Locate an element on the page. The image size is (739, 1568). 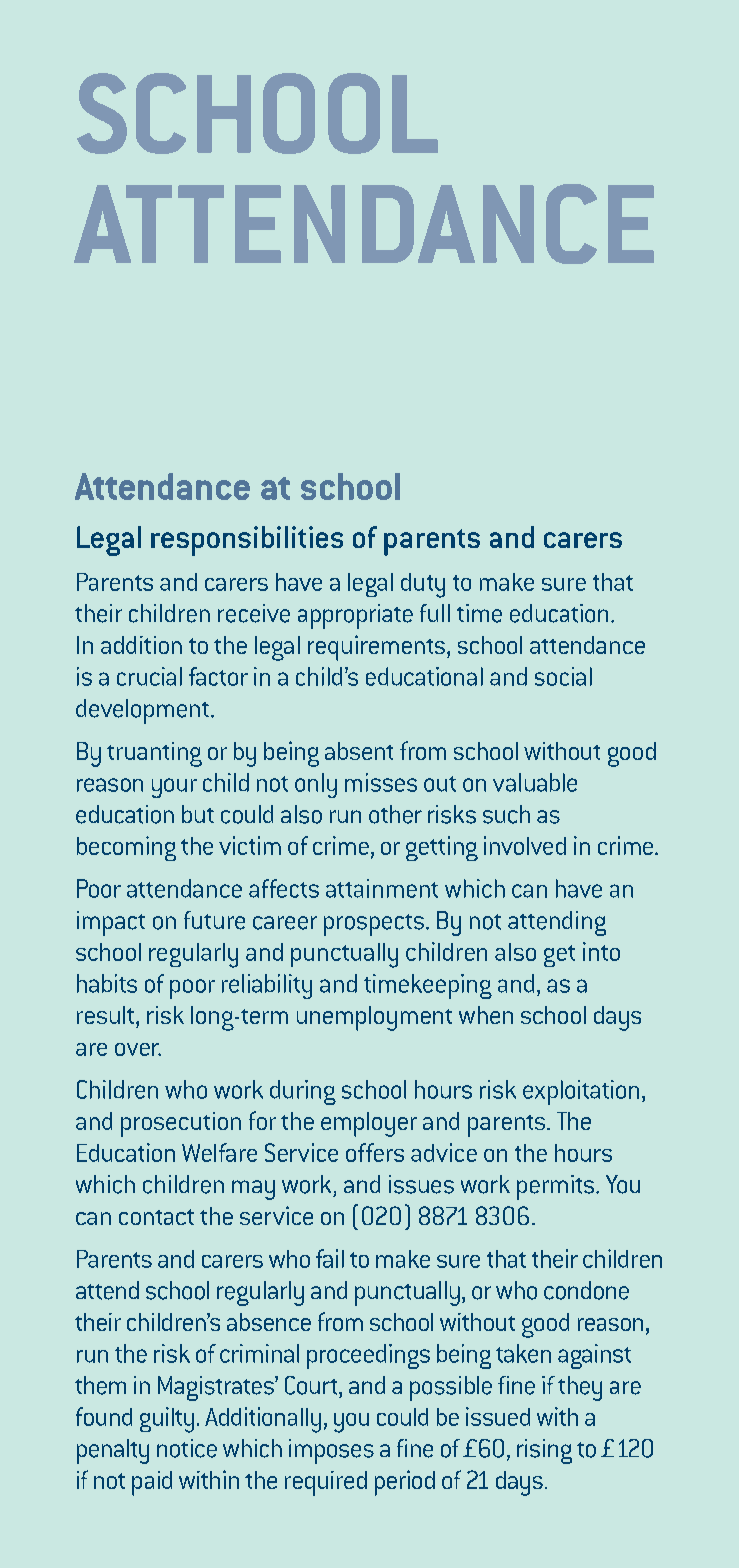
full is located at coordinates (435, 613).
